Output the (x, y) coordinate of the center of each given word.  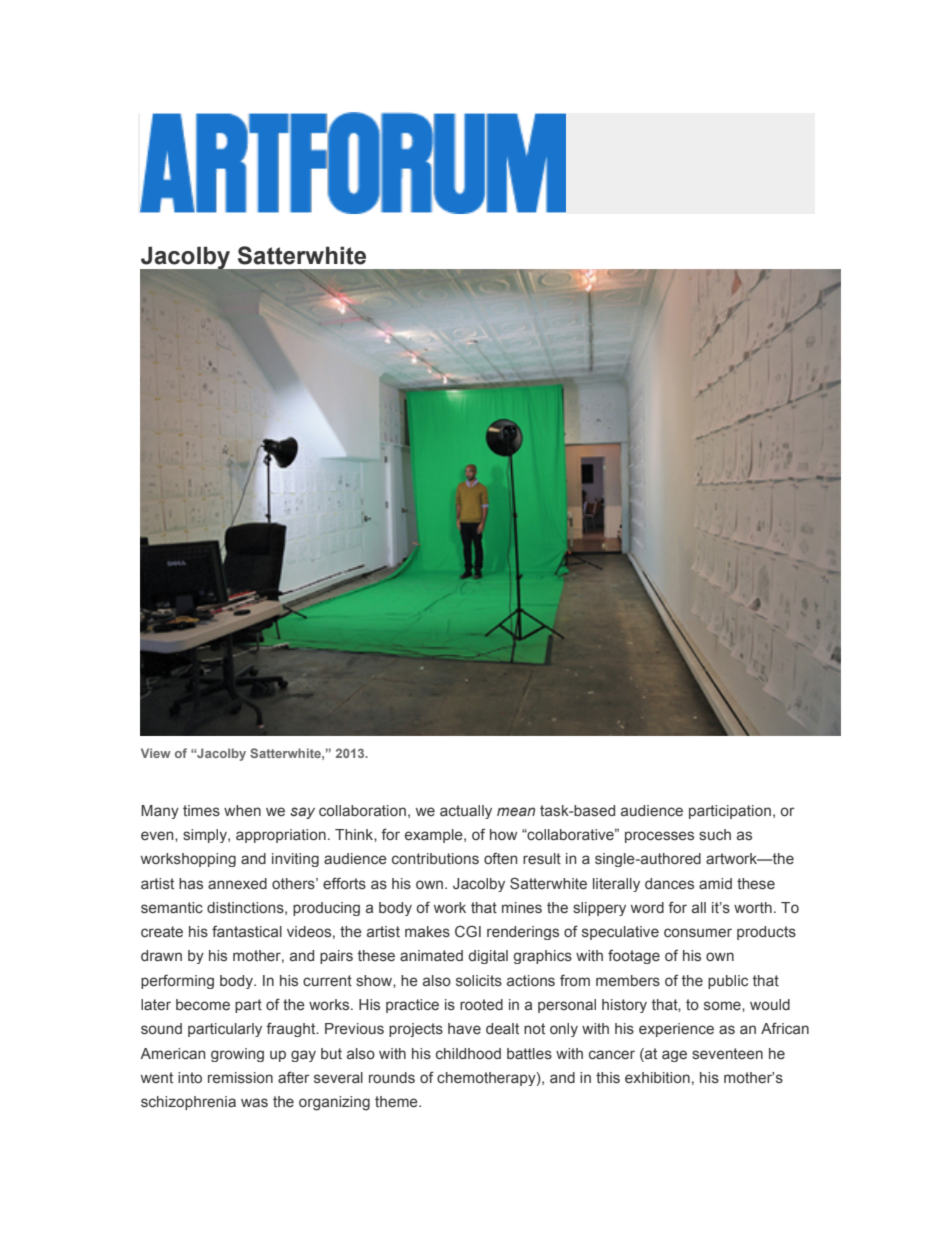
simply (206, 836)
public (728, 982)
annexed (237, 884)
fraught (292, 1029)
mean (516, 811)
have (464, 1028)
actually (466, 812)
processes (659, 837)
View (156, 753)
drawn (161, 955)
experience (676, 1030)
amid (715, 883)
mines (522, 908)
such (715, 834)
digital (488, 957)
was (254, 1102)
